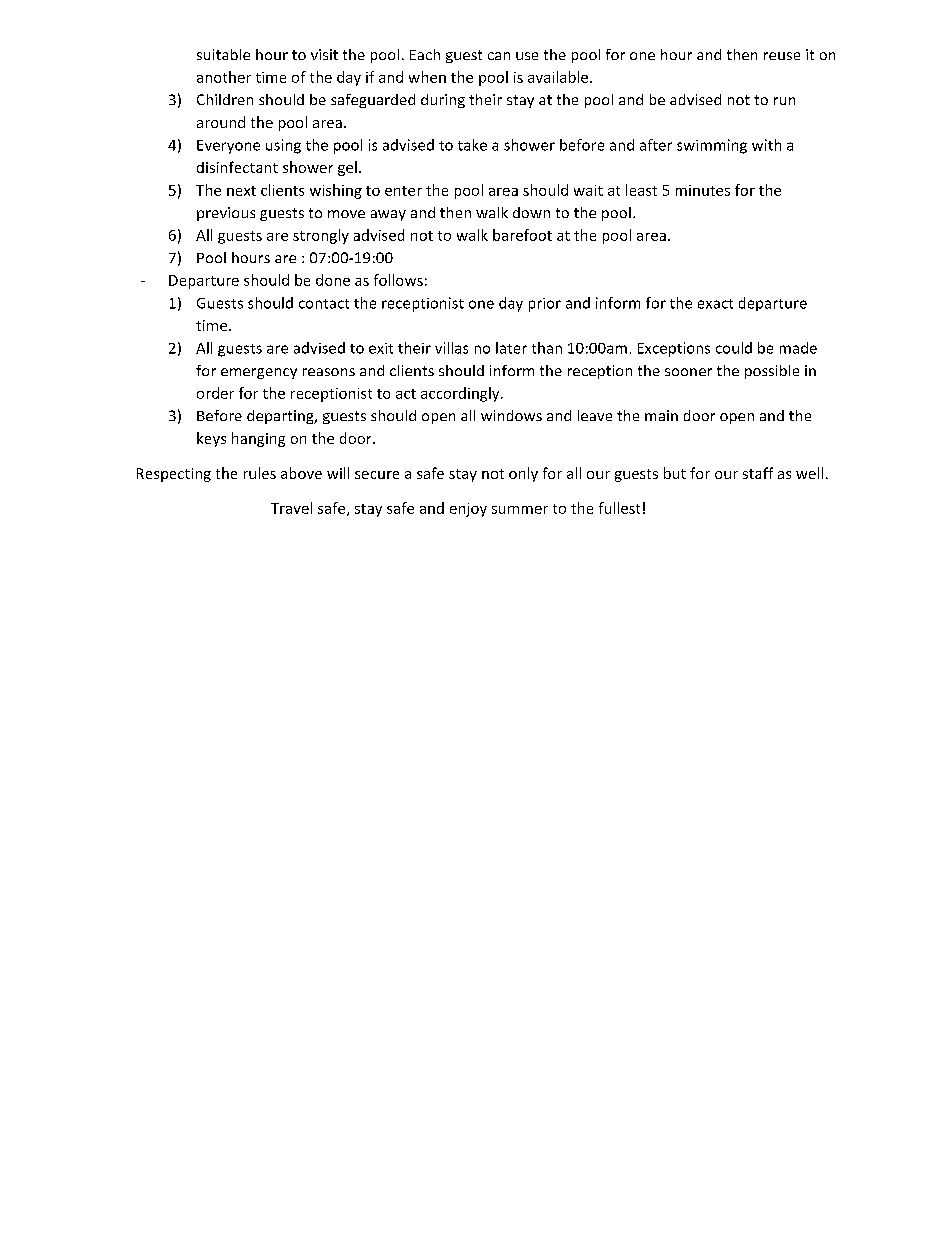 Image resolution: width=952 pixels, height=1233 pixels. Describe the element at coordinates (291, 508) in the image. I see `Travel` at that location.
